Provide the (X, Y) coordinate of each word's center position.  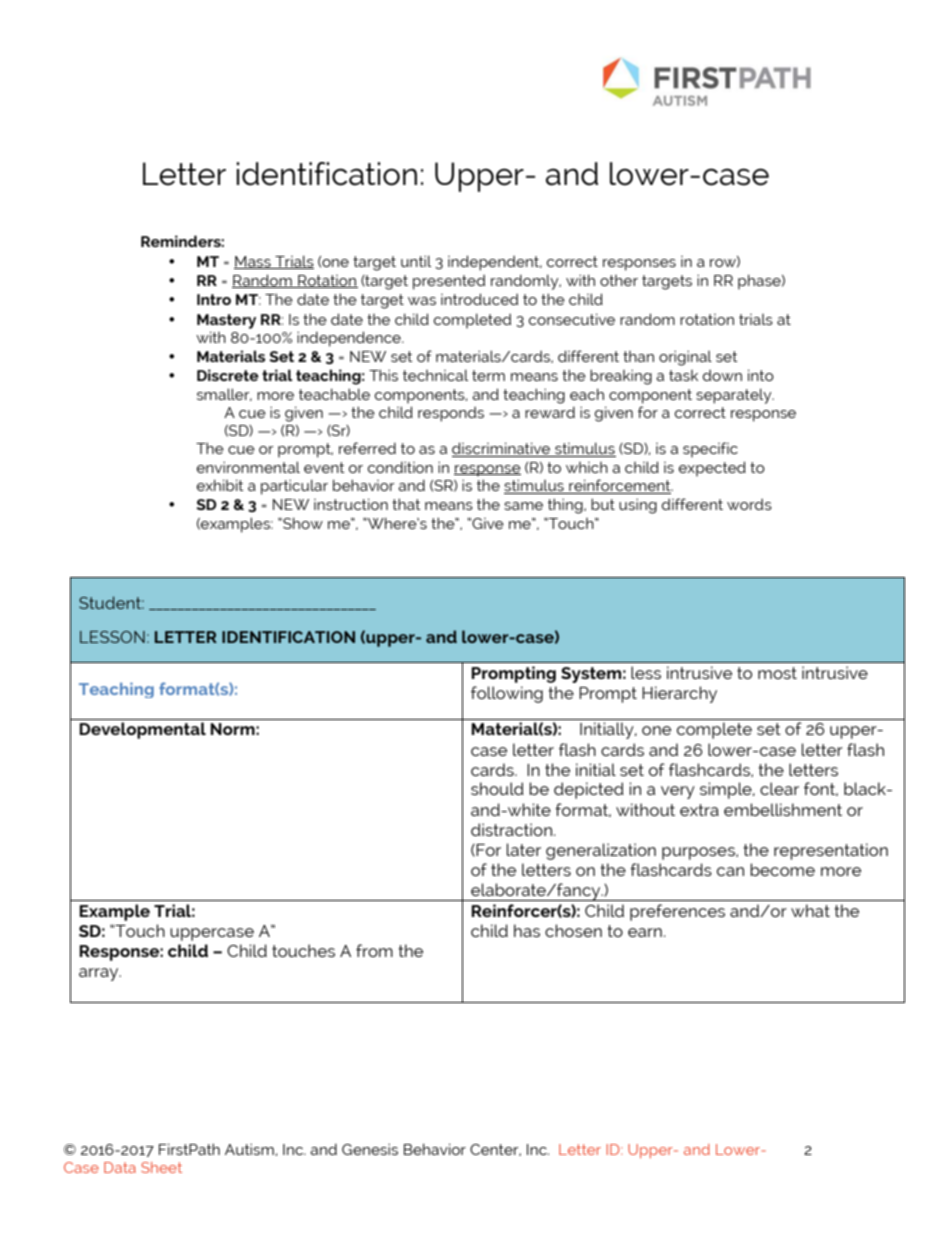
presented (449, 282)
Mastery (226, 321)
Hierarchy (679, 694)
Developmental (142, 730)
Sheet (161, 1167)
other (619, 280)
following (507, 694)
